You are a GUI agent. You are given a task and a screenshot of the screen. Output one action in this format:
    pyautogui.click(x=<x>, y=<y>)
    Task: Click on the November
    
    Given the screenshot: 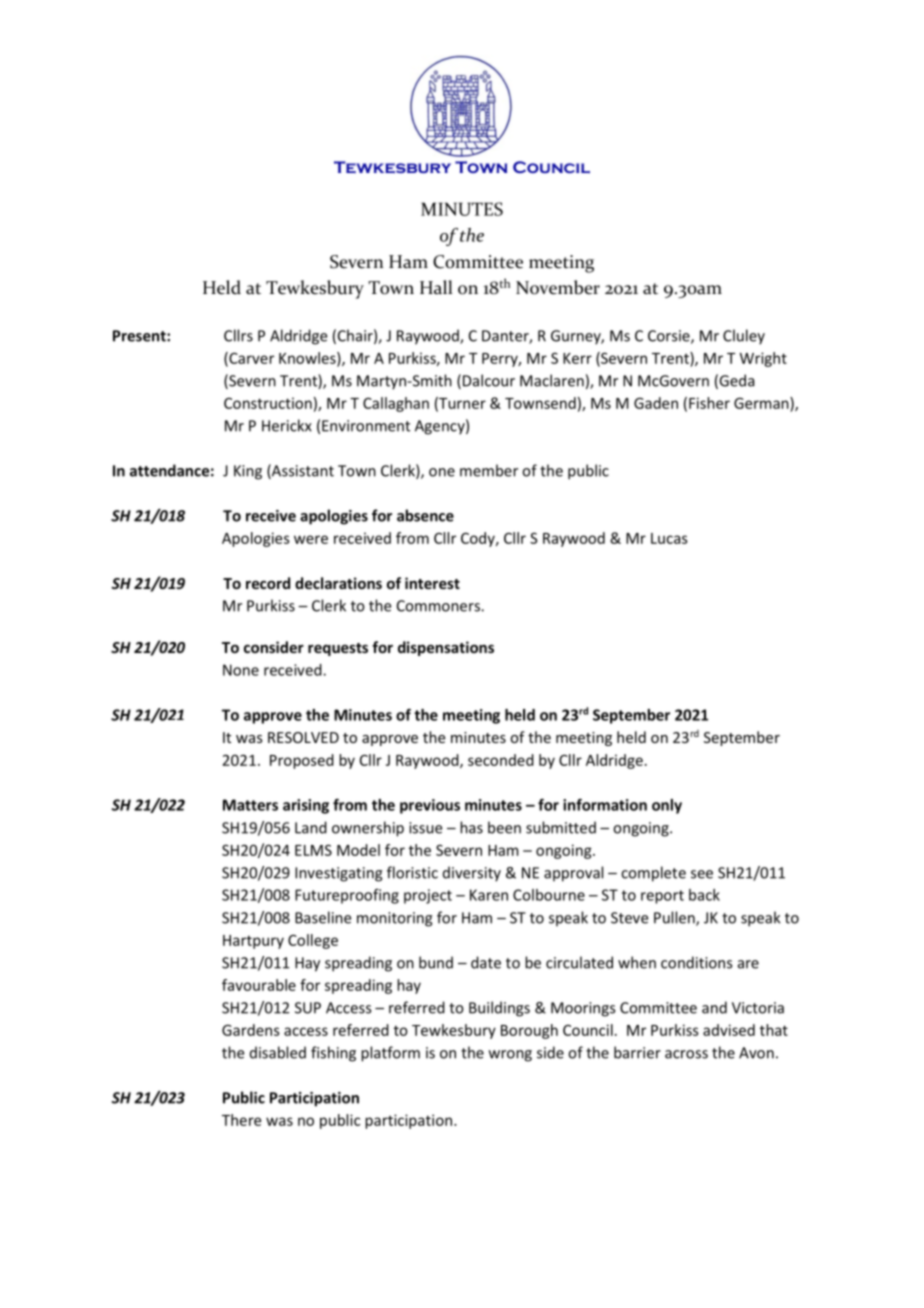 What is the action you would take?
    pyautogui.click(x=558, y=287)
